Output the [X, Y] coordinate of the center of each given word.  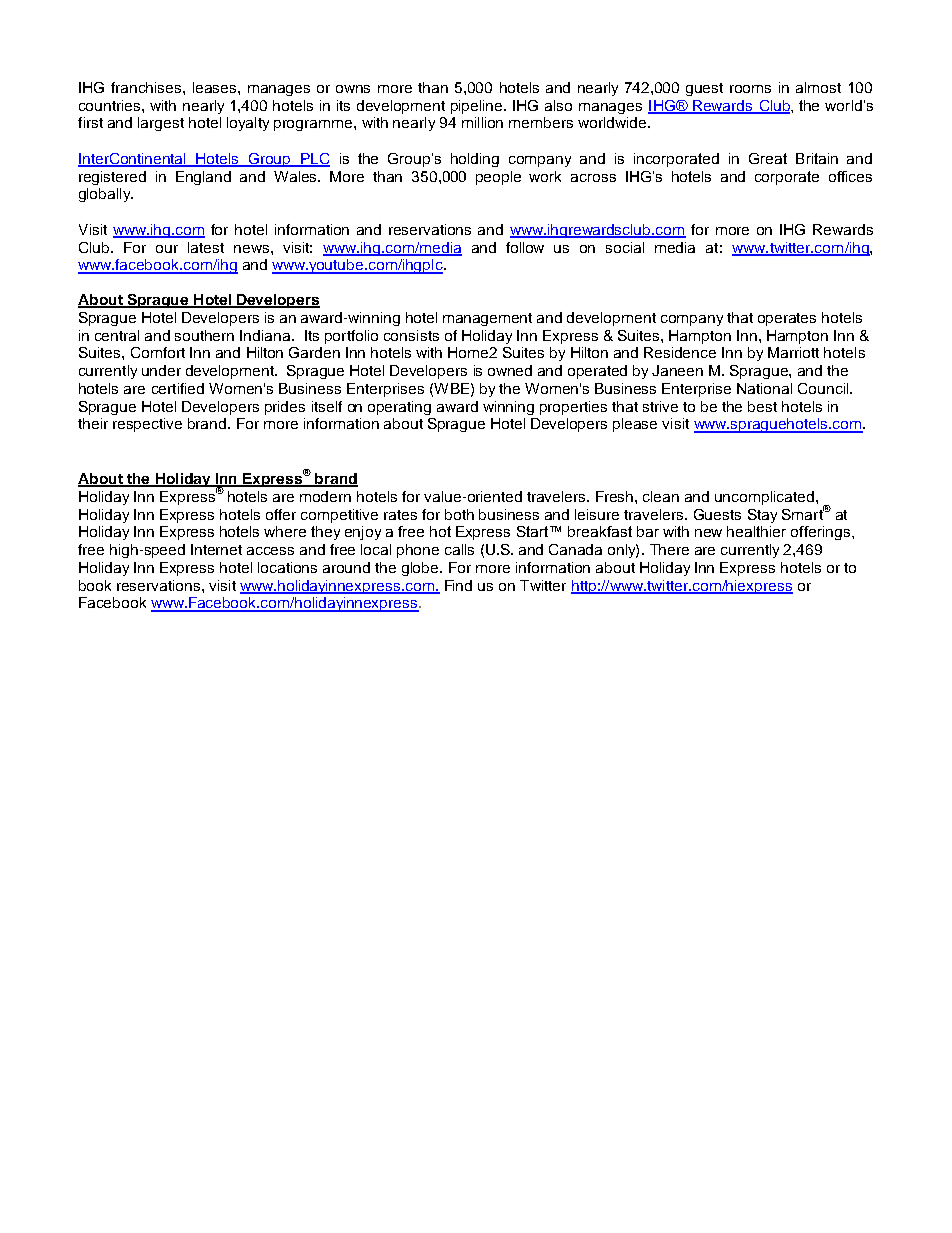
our [167, 249]
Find [458, 585]
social [625, 247]
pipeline [478, 107]
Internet [216, 549]
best [762, 406]
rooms [750, 89]
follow [525, 247]
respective [147, 425]
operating [399, 408]
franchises [147, 87]
